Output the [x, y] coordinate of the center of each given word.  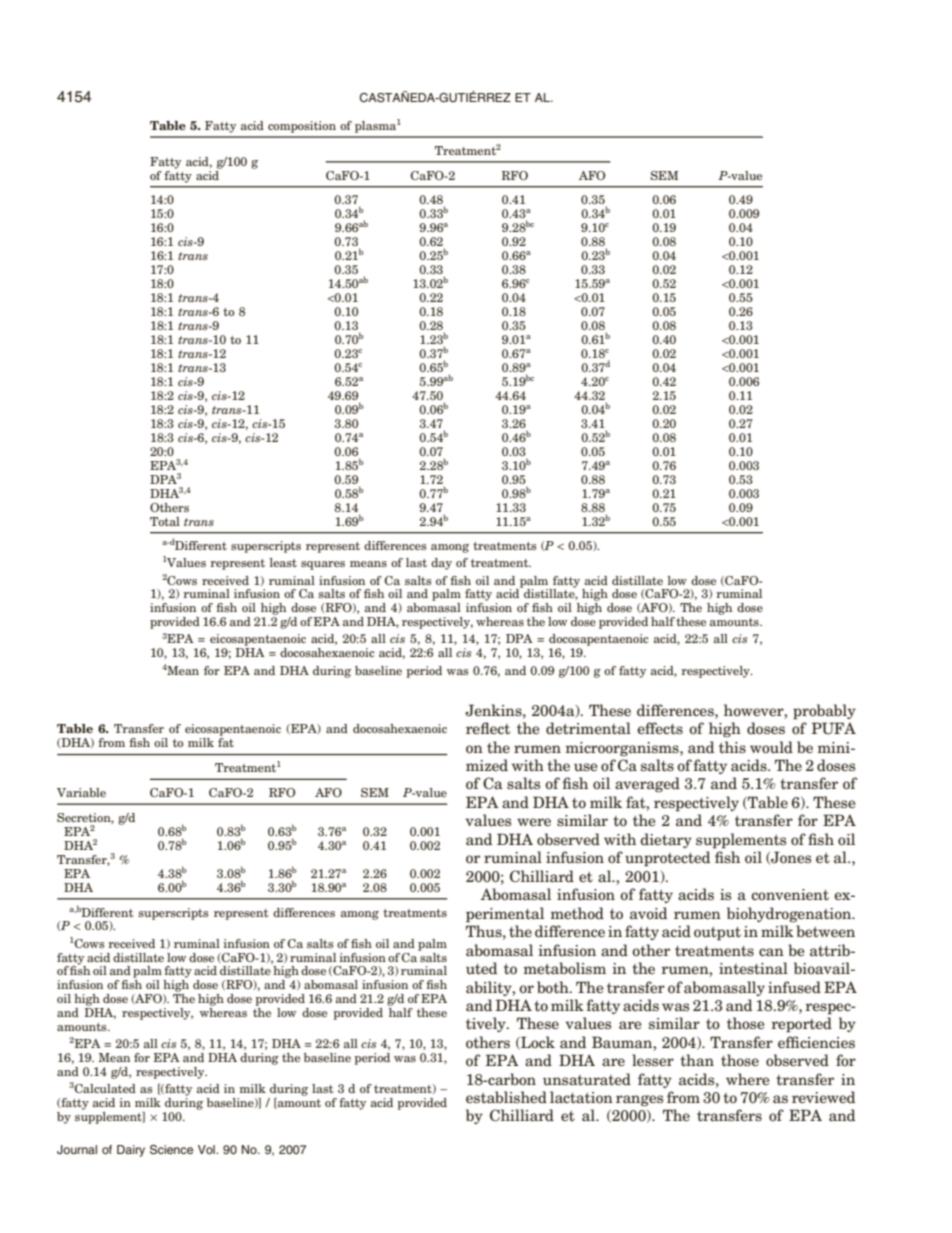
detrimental [588, 728]
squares [323, 565]
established [506, 1097]
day [441, 564]
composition [302, 127]
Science [171, 1150]
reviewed [823, 1097]
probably [824, 712]
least [283, 562]
